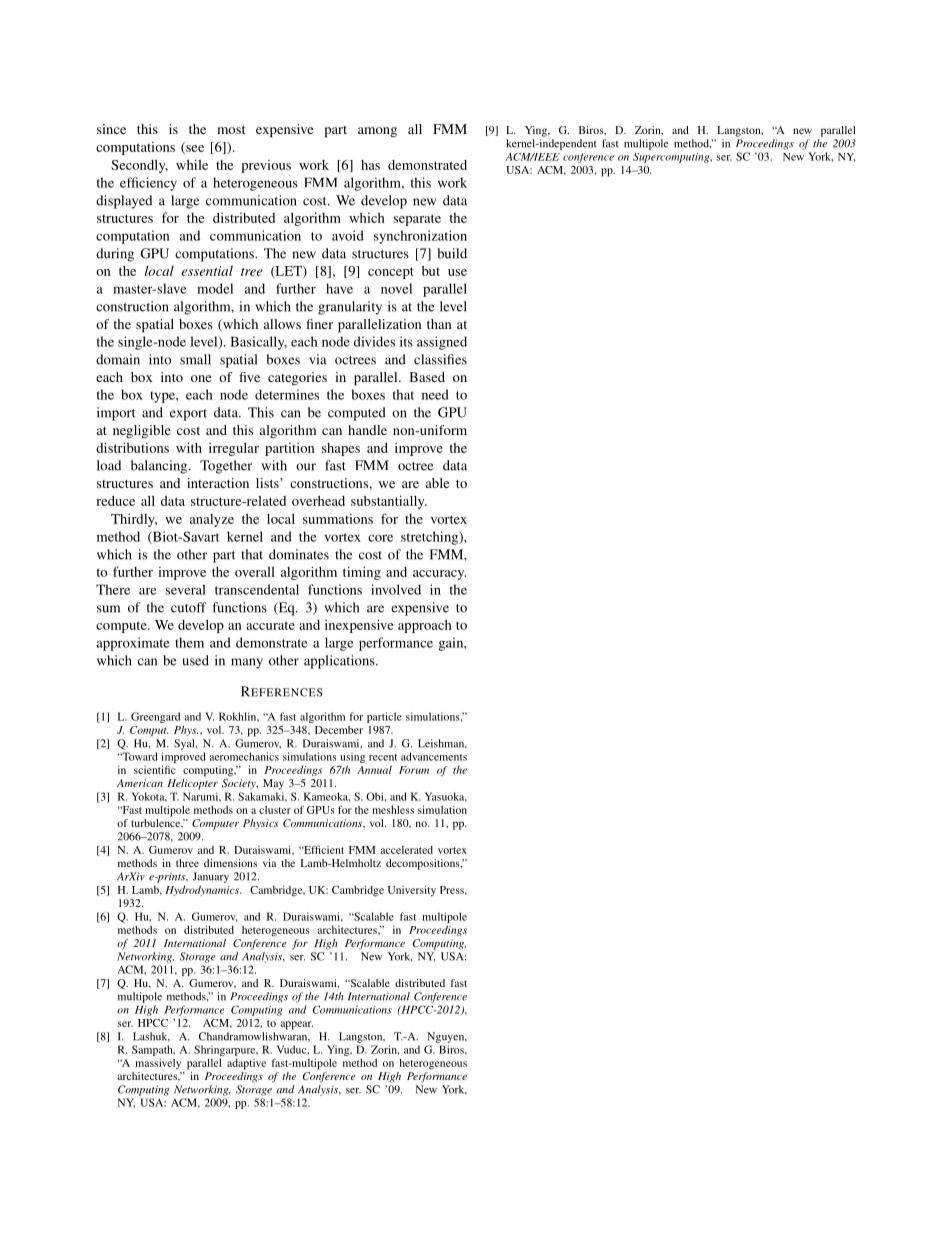 The image size is (952, 1233). I want to click on Secondly, so click(139, 166).
